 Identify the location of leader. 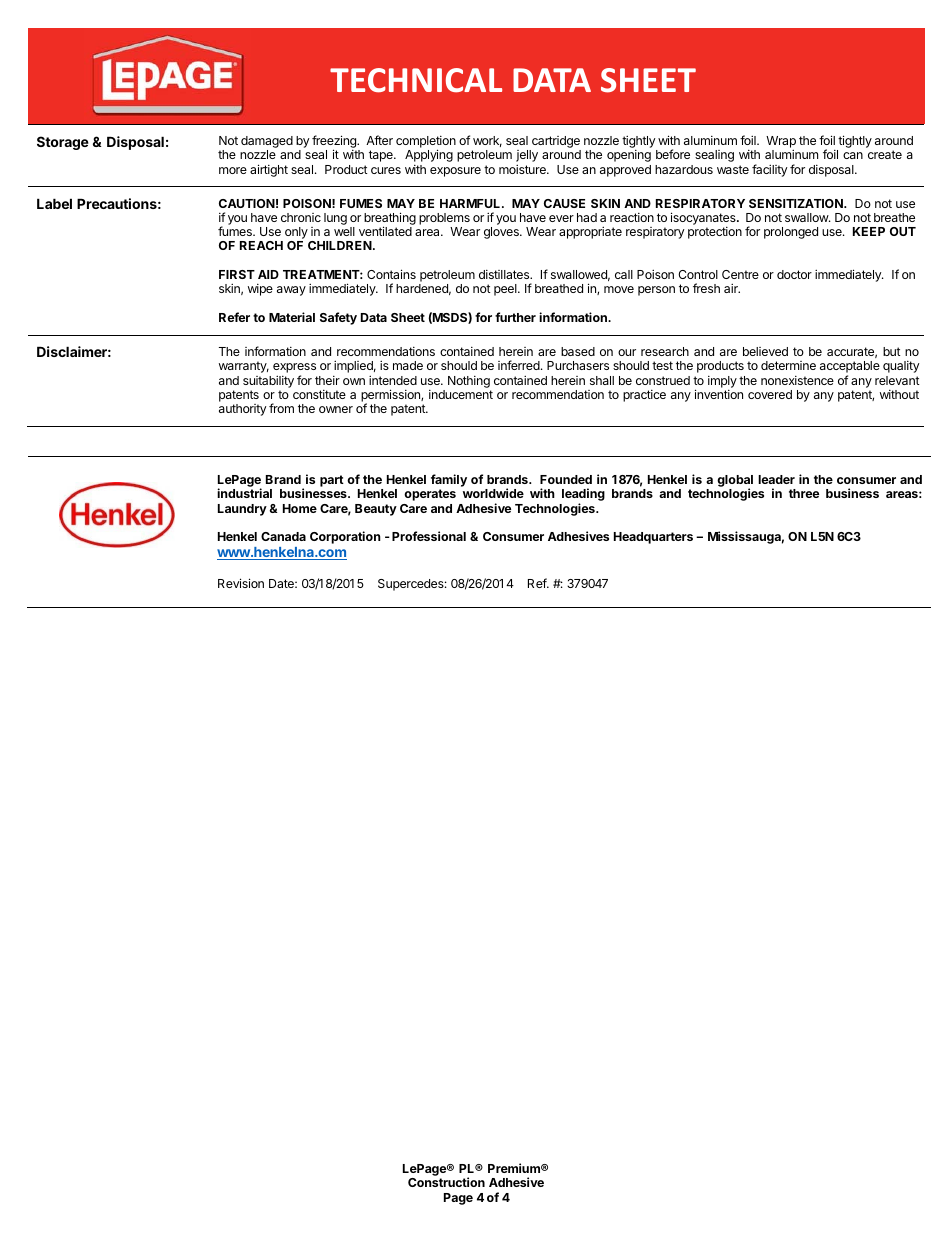
(776, 479).
